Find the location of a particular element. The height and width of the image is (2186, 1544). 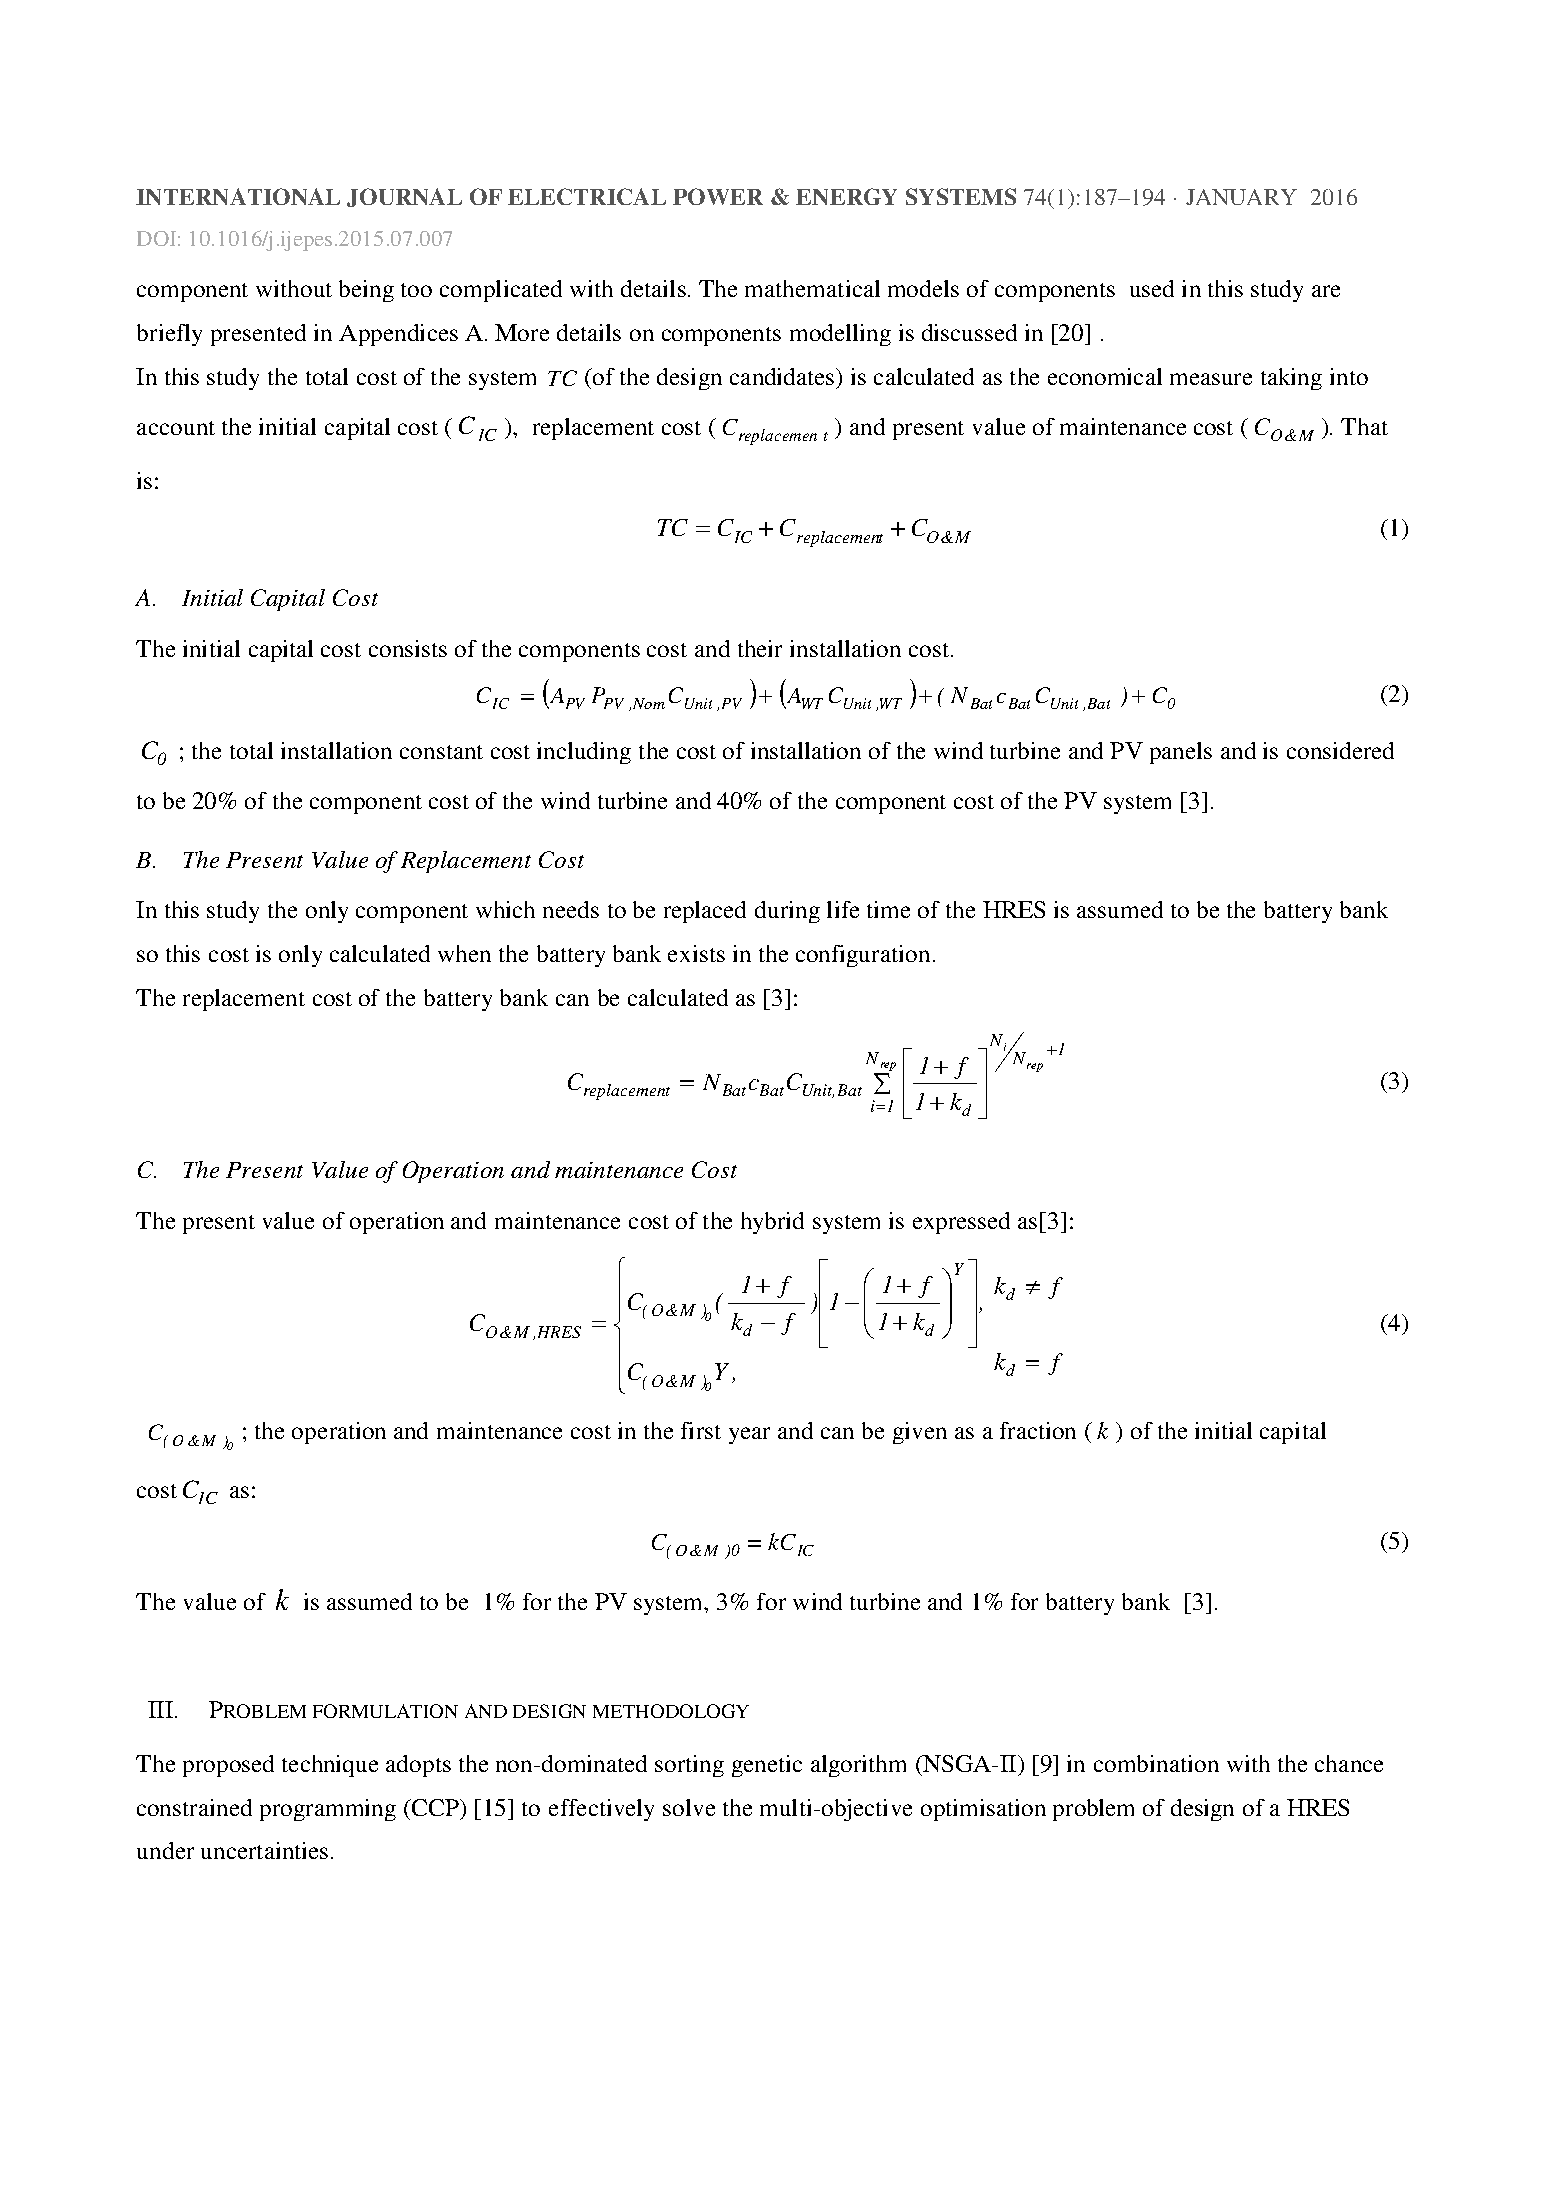

configuration is located at coordinates (863, 956).
